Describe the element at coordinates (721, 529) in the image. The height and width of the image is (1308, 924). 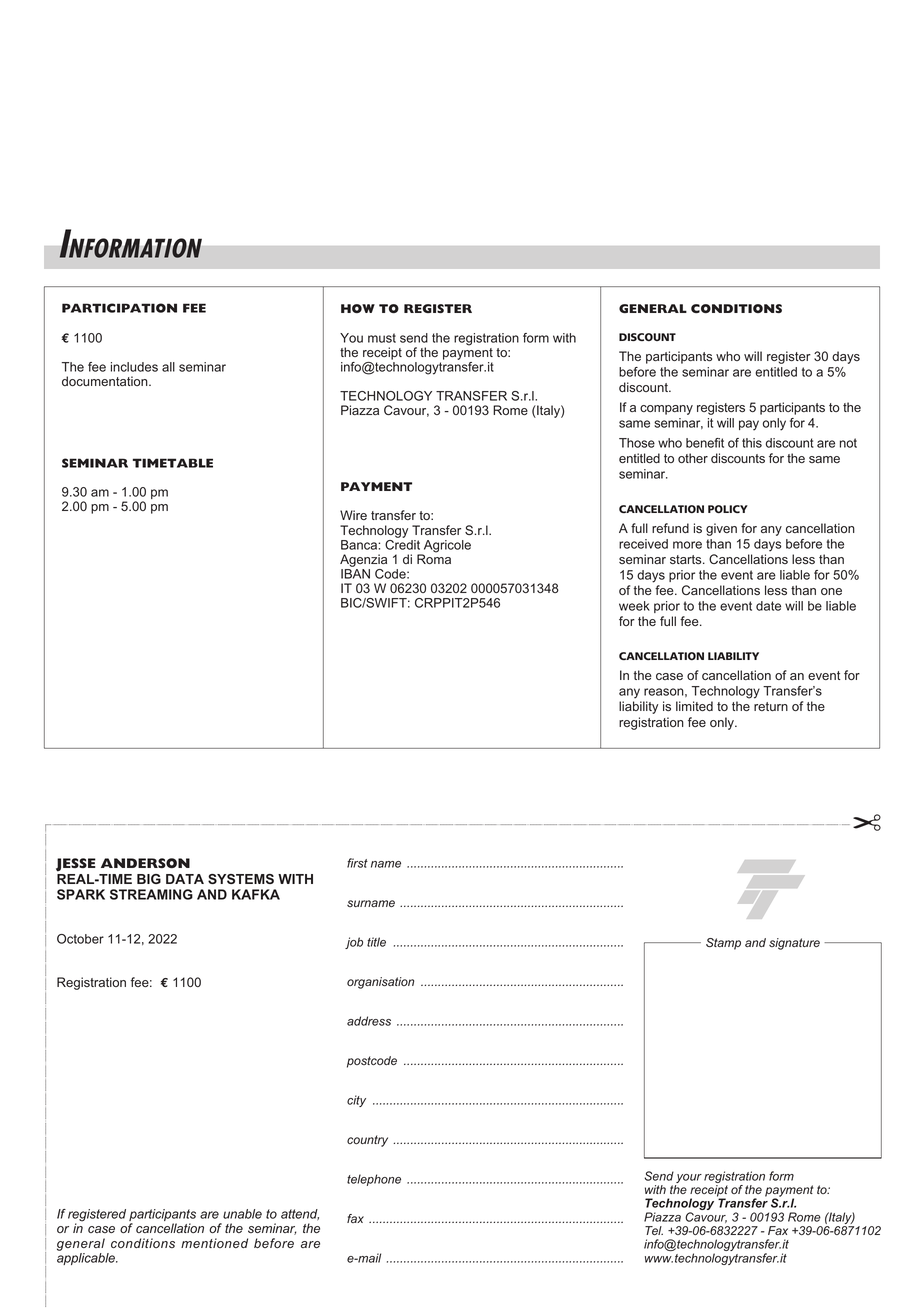
I see `given` at that location.
